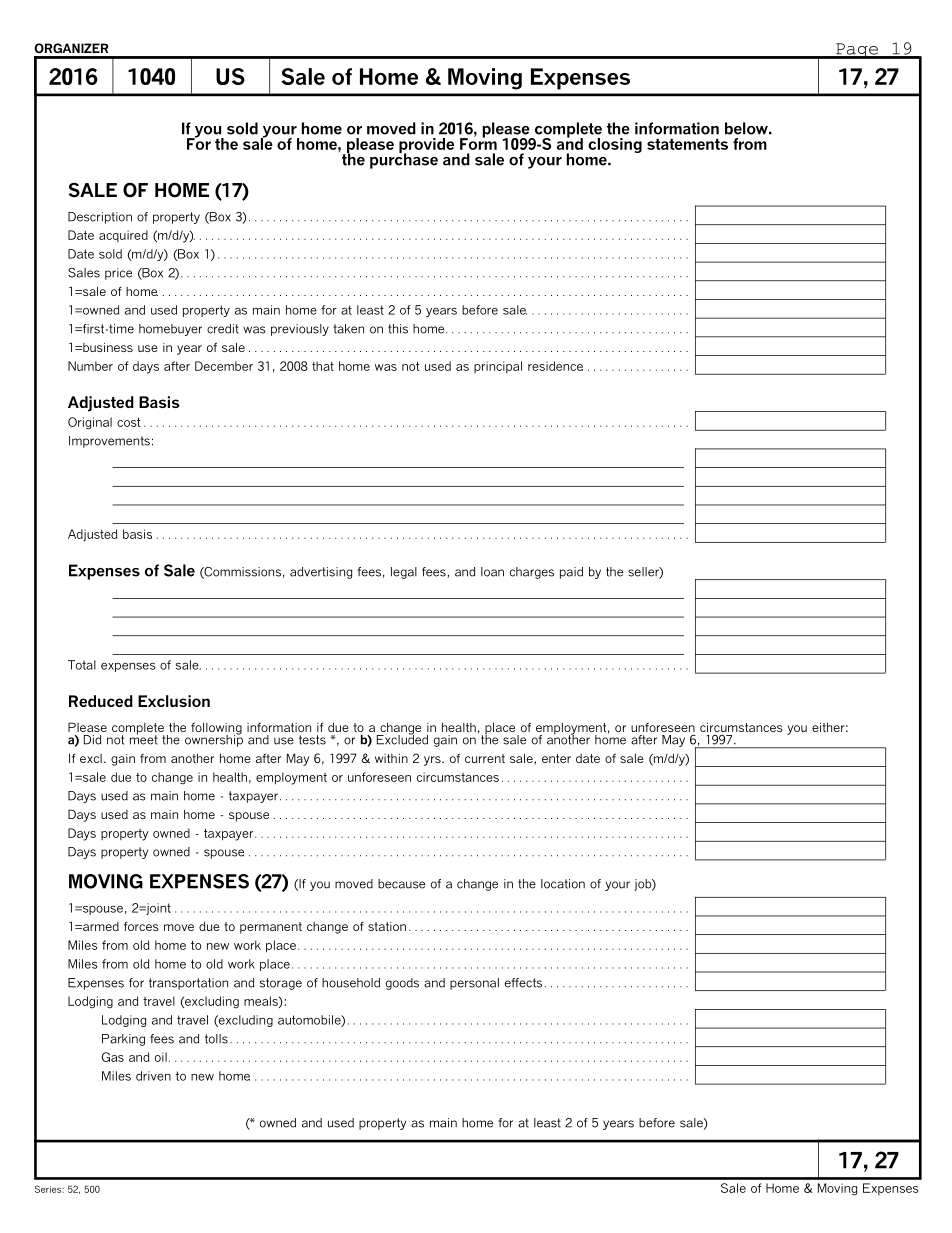  Describe the element at coordinates (144, 739) in the document. I see `meet` at that location.
